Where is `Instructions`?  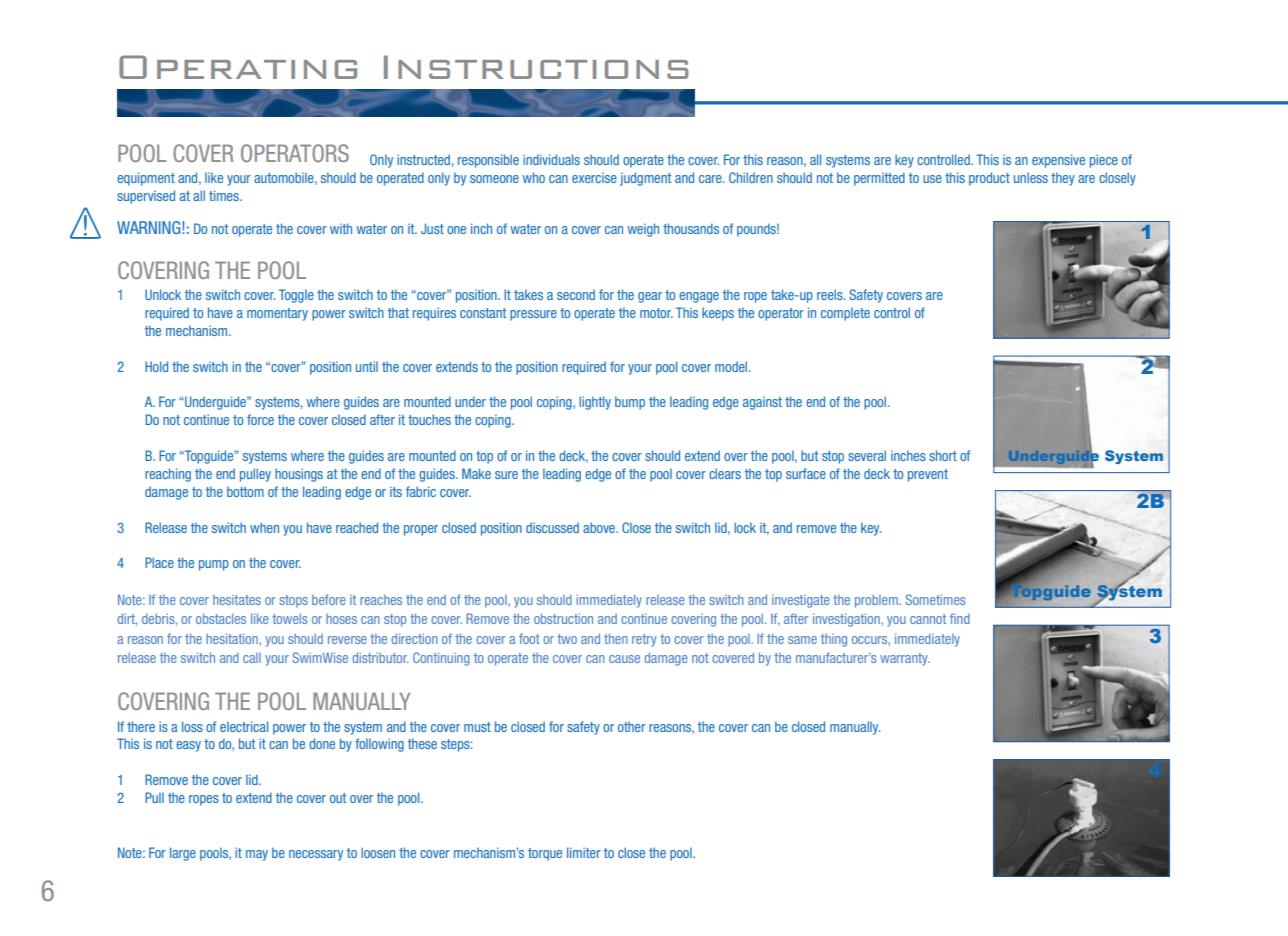 Instructions is located at coordinates (536, 67).
